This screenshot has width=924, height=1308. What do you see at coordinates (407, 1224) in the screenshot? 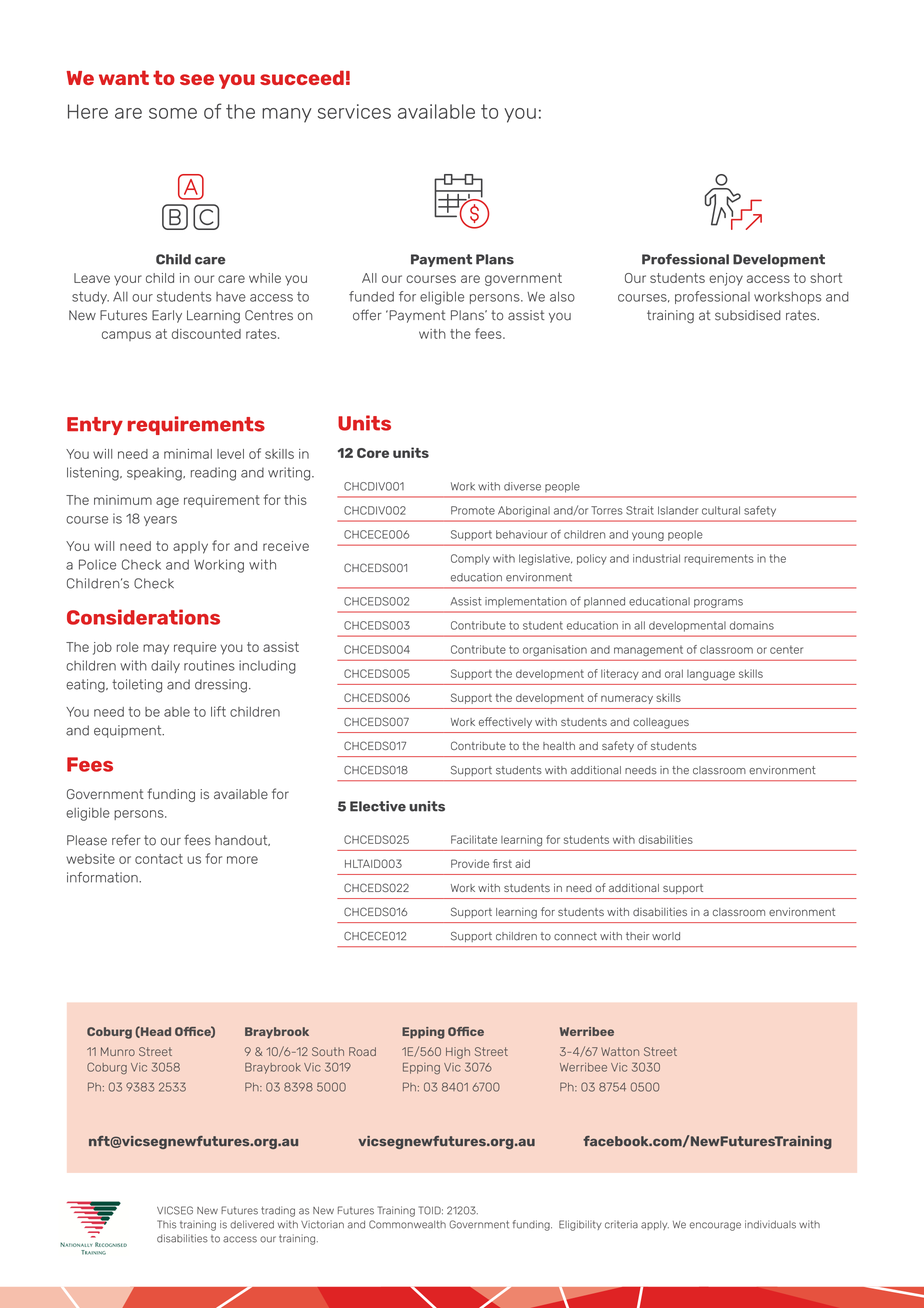
I see `Commonwealth` at bounding box center [407, 1224].
